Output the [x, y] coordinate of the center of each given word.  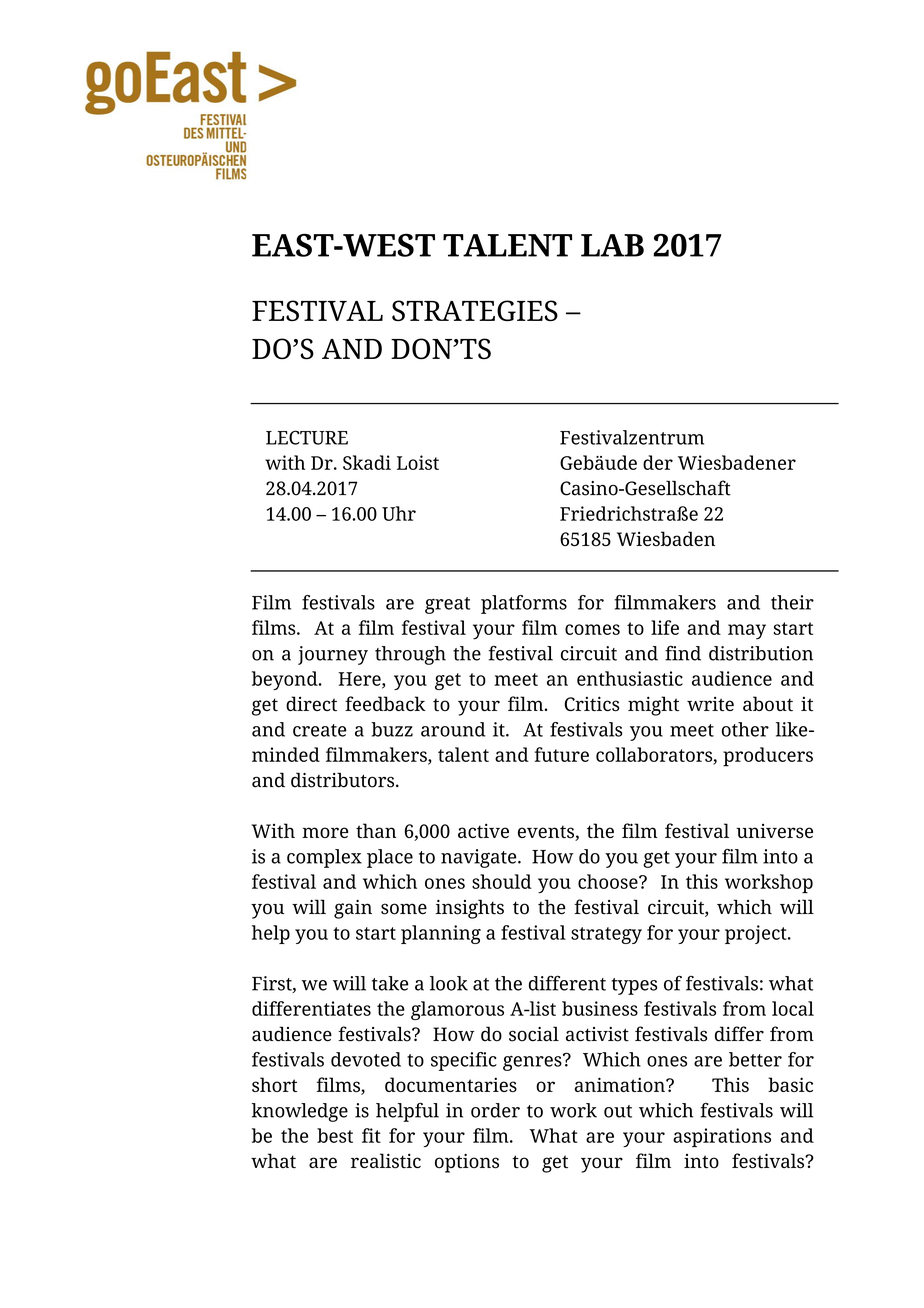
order [495, 1110]
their [792, 602]
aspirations [722, 1137]
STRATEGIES [475, 310]
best [335, 1135]
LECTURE [307, 437]
